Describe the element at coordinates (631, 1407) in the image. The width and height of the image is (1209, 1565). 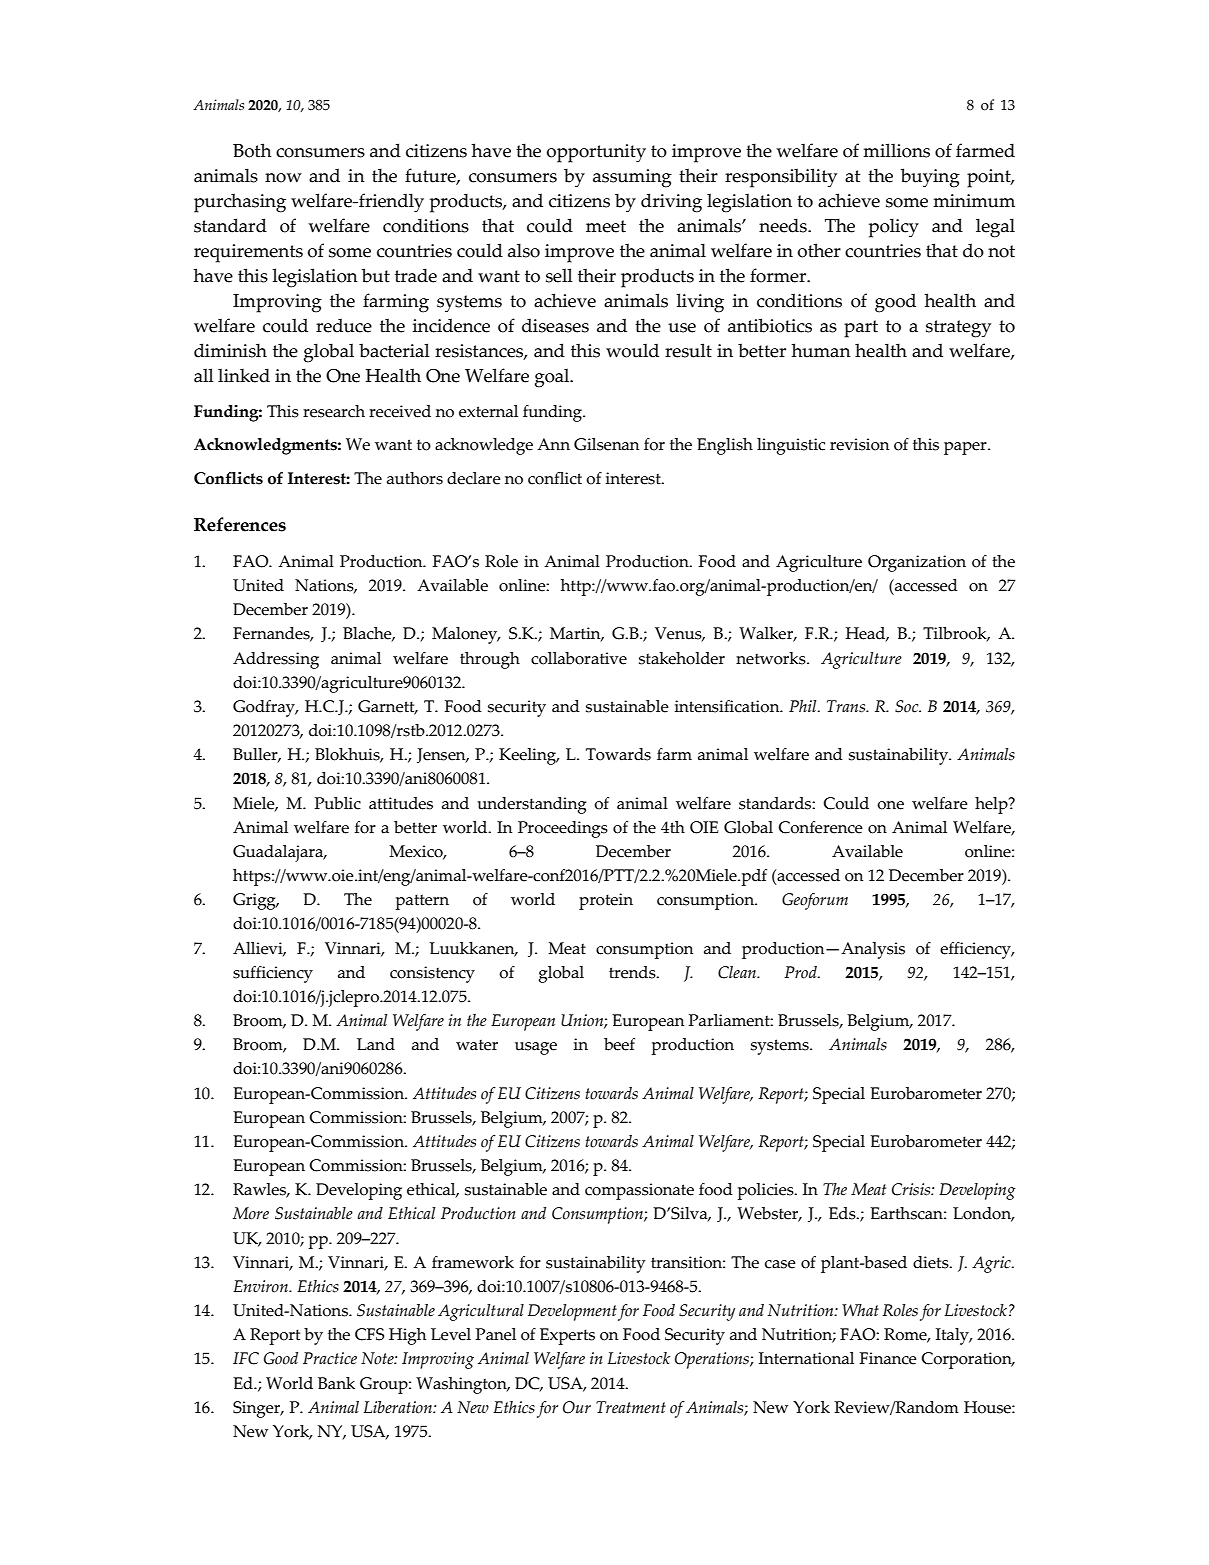
I see `Treatment` at that location.
